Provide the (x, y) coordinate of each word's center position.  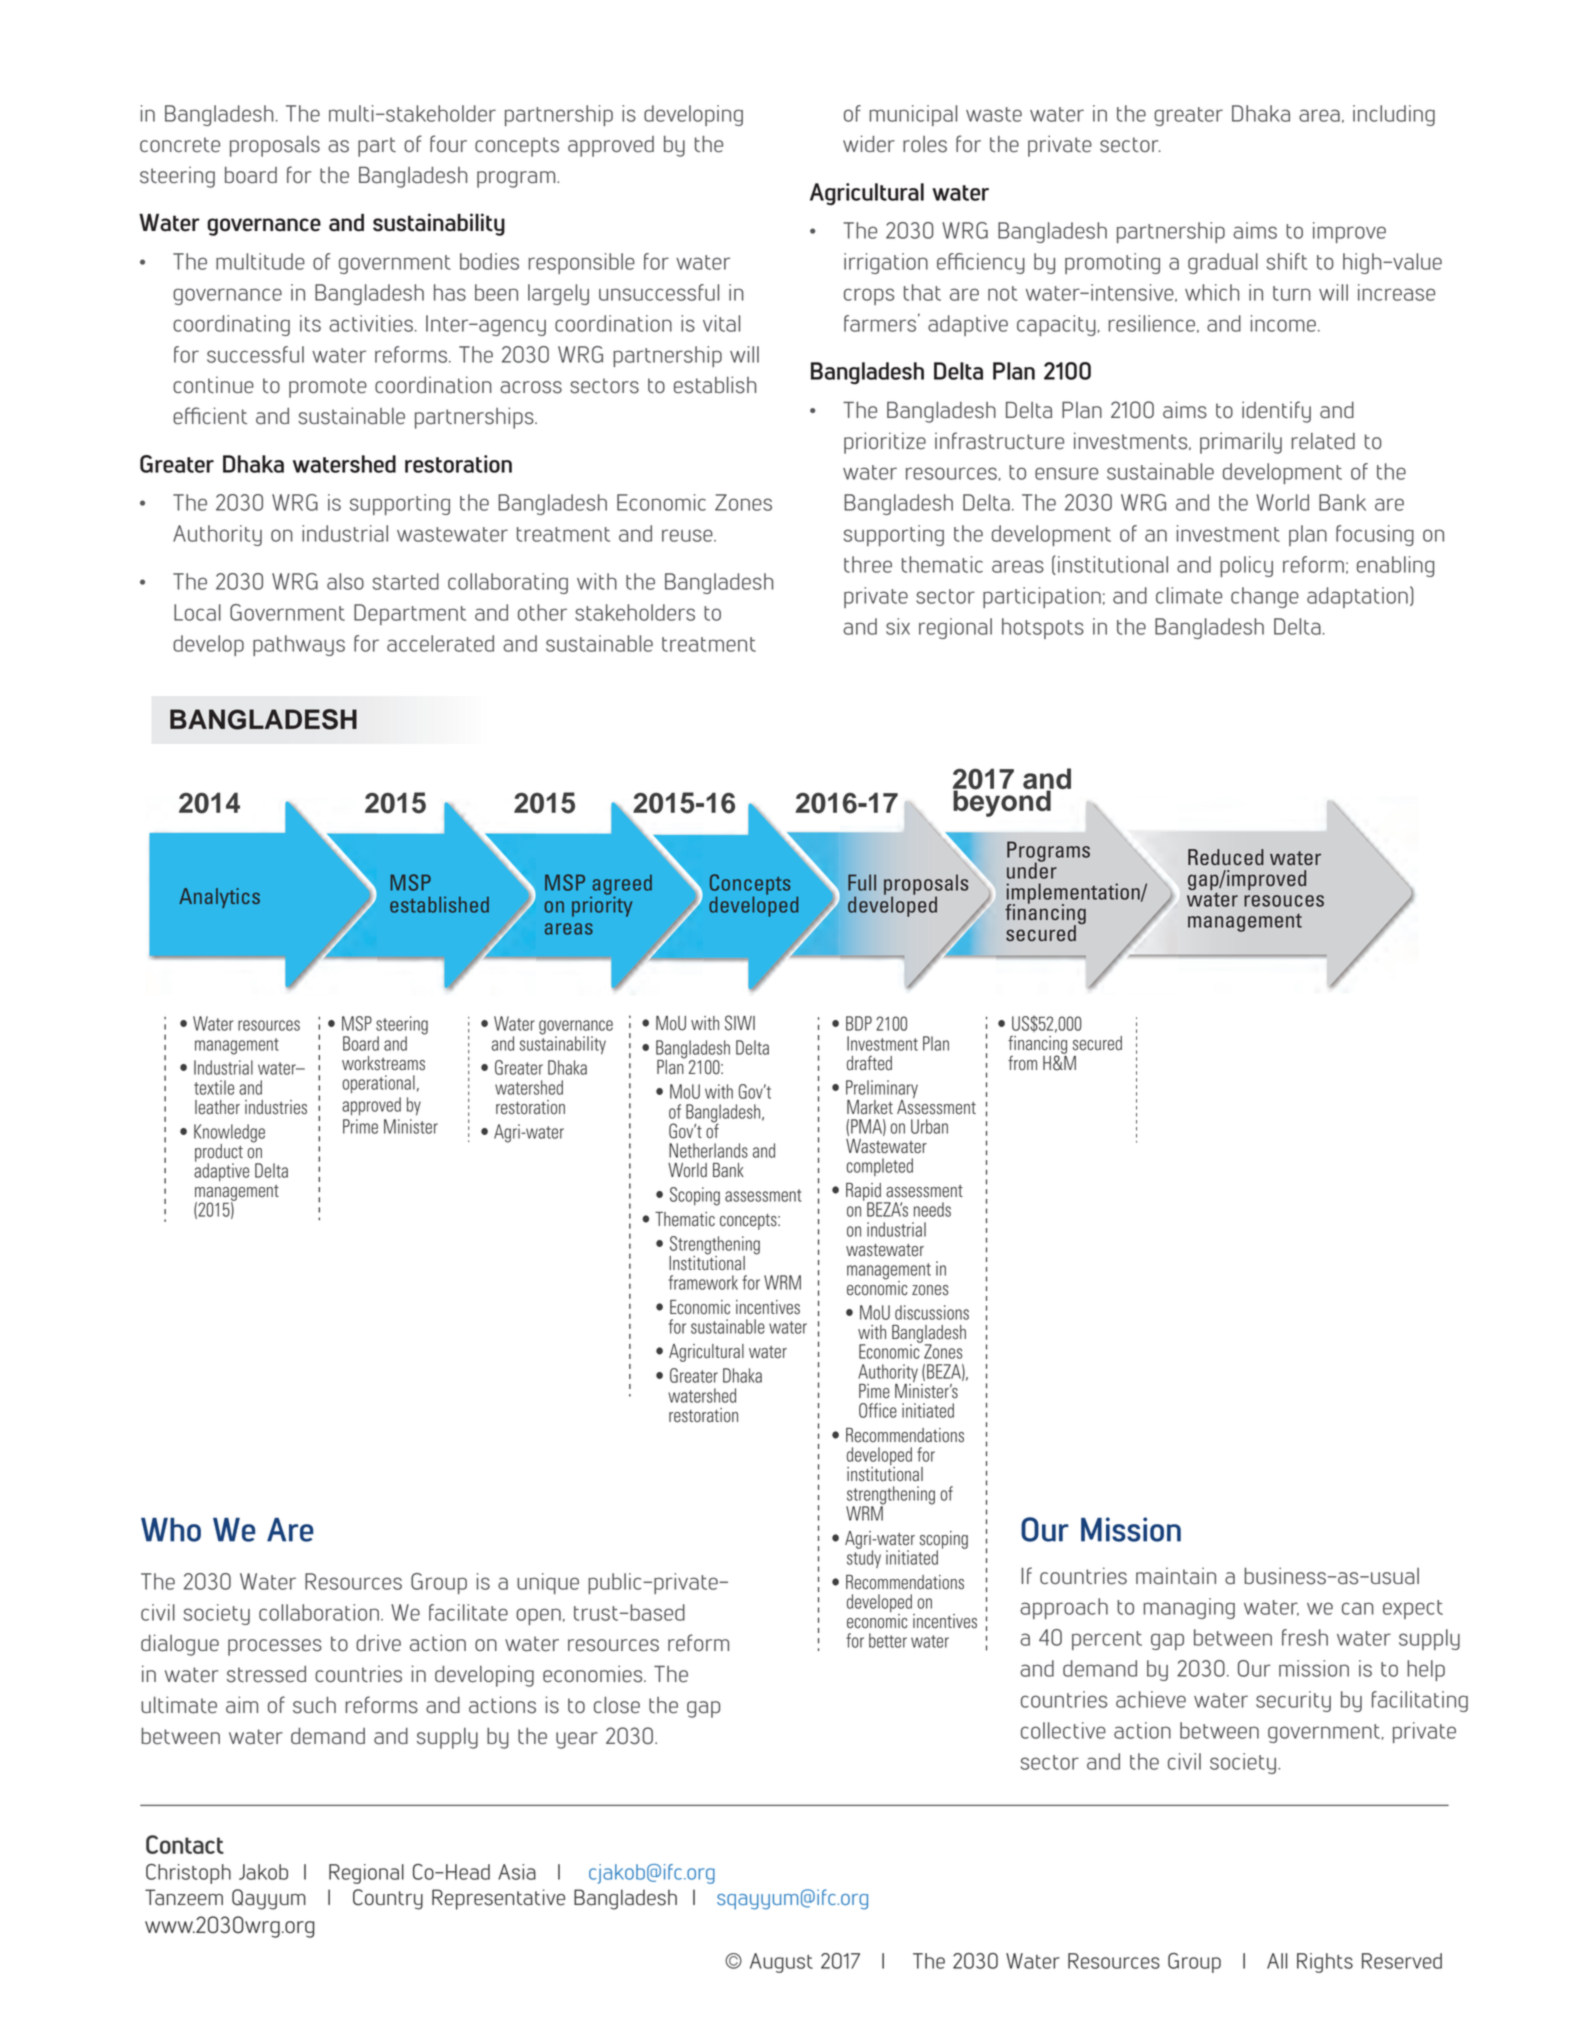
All (1277, 1961)
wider (869, 144)
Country (388, 1899)
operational (379, 1084)
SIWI (740, 1023)
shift (1287, 261)
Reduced (1226, 857)
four (448, 143)
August (781, 1963)
